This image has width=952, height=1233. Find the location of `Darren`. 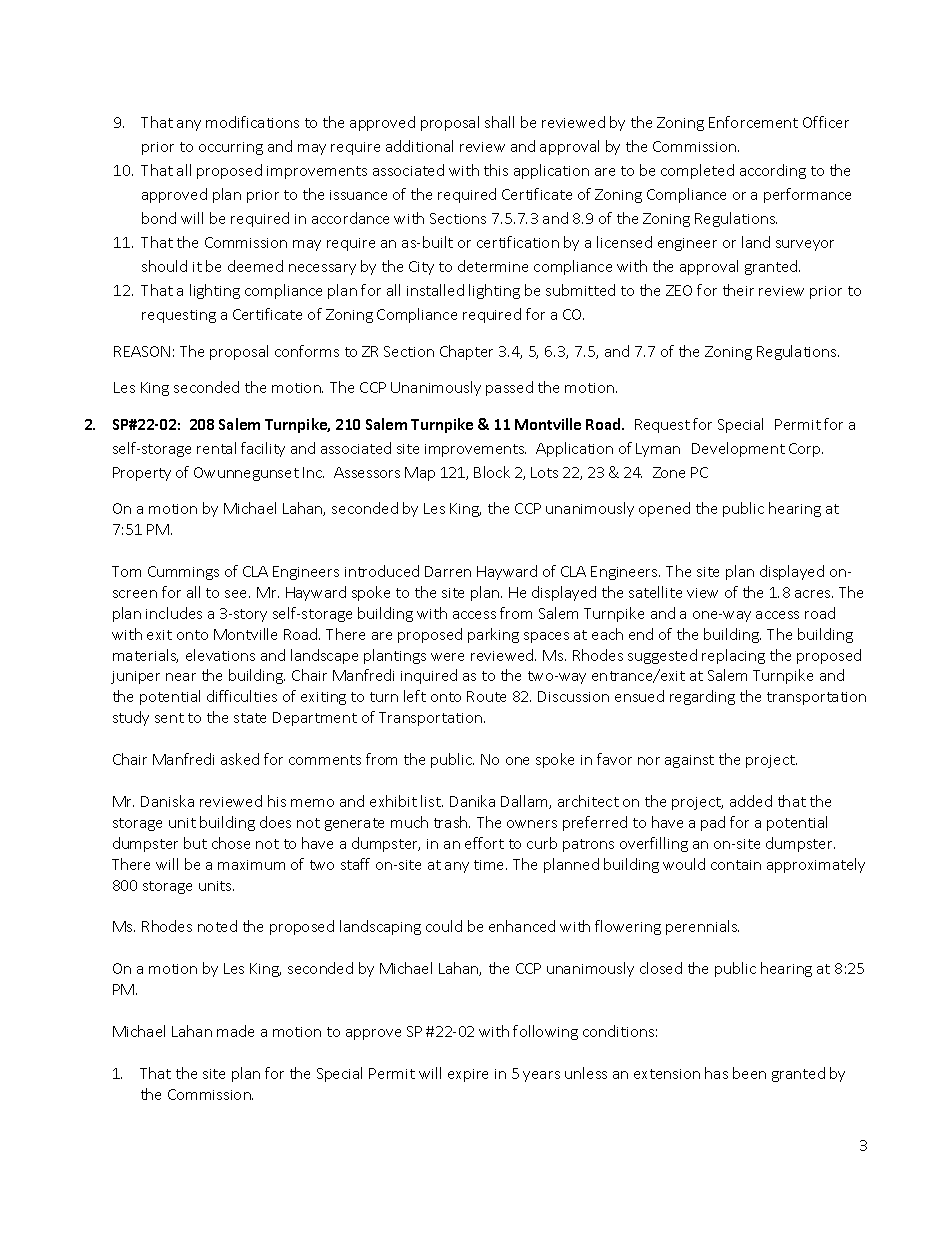

Darren is located at coordinates (448, 571).
